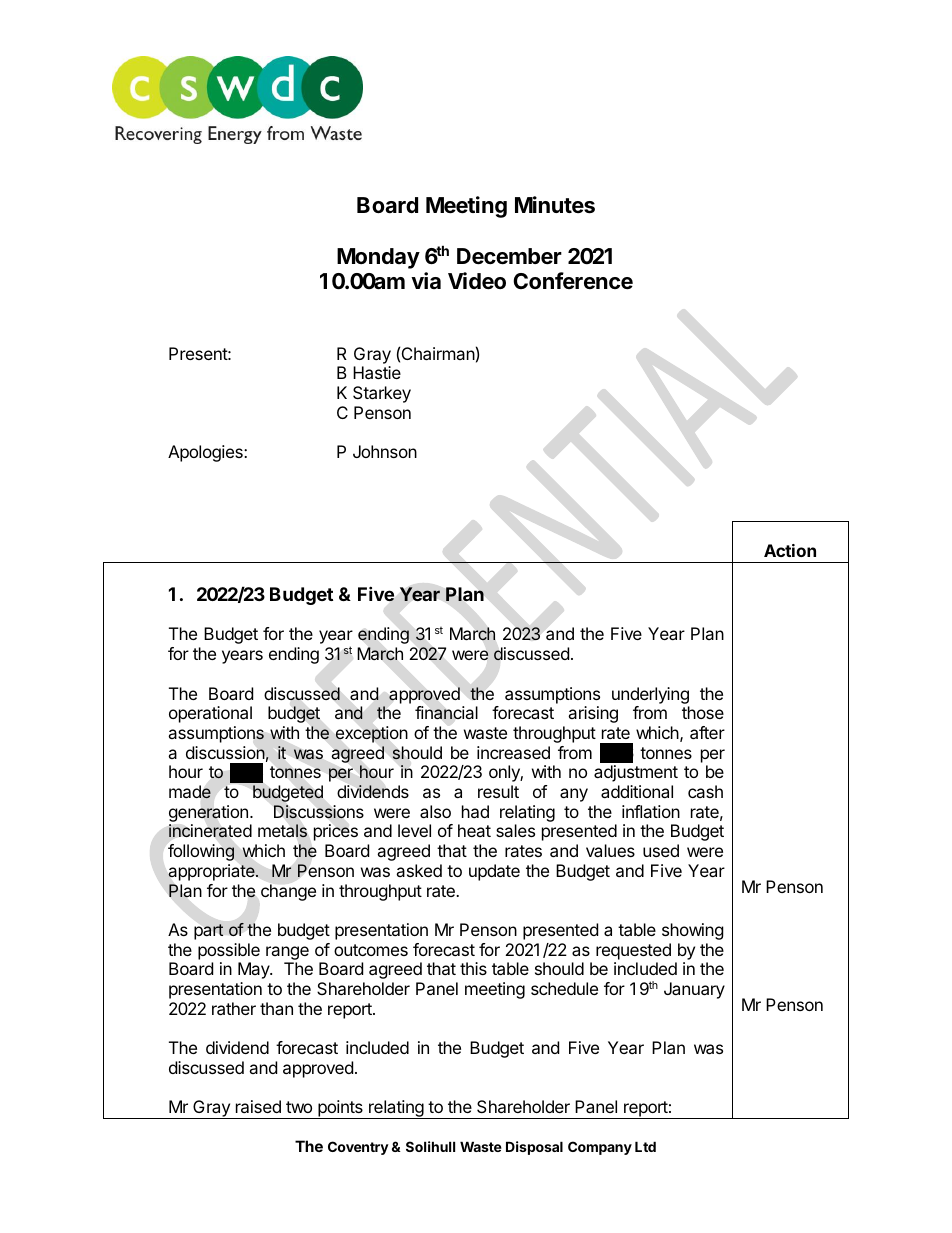  Describe the element at coordinates (509, 256) in the screenshot. I see `December` at that location.
